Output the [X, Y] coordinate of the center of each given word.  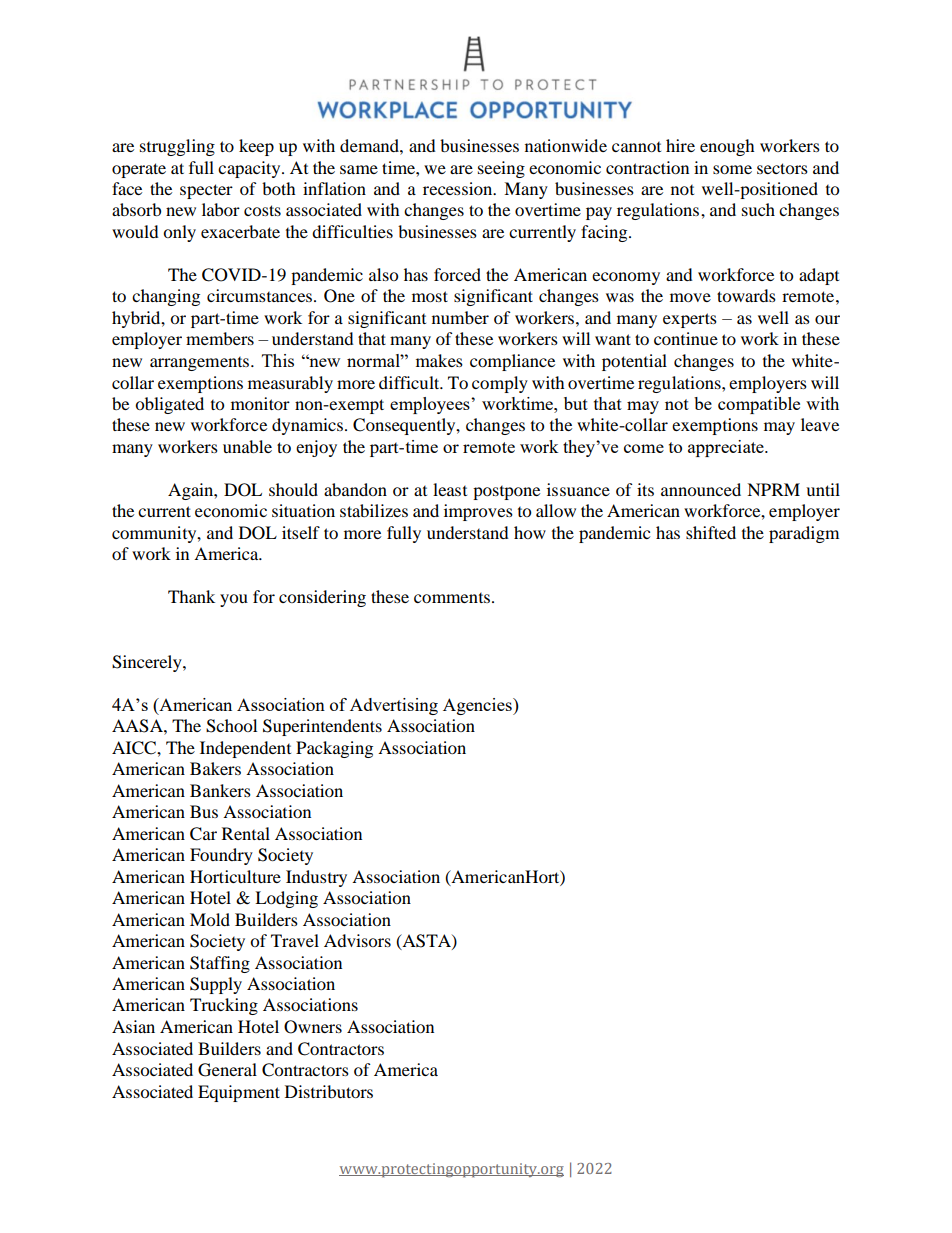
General [227, 1070]
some [732, 169]
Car [203, 834]
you [234, 600]
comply [500, 384]
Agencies [478, 706]
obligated [169, 405]
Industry [316, 878]
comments [452, 598]
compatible [759, 405]
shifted [711, 532]
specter [206, 191]
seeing [501, 169]
